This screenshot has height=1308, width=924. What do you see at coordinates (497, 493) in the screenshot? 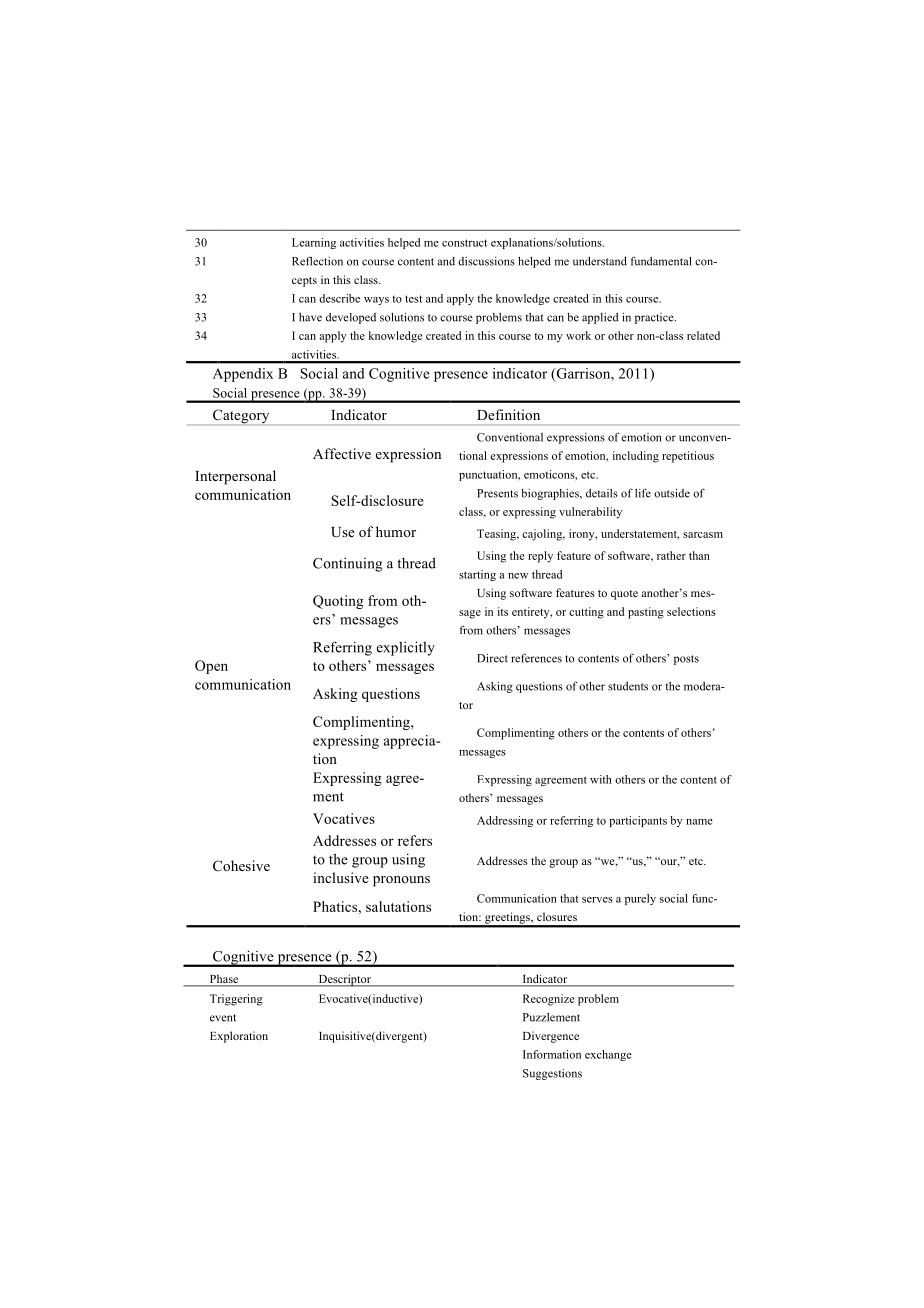
I see `Presents` at bounding box center [497, 493].
